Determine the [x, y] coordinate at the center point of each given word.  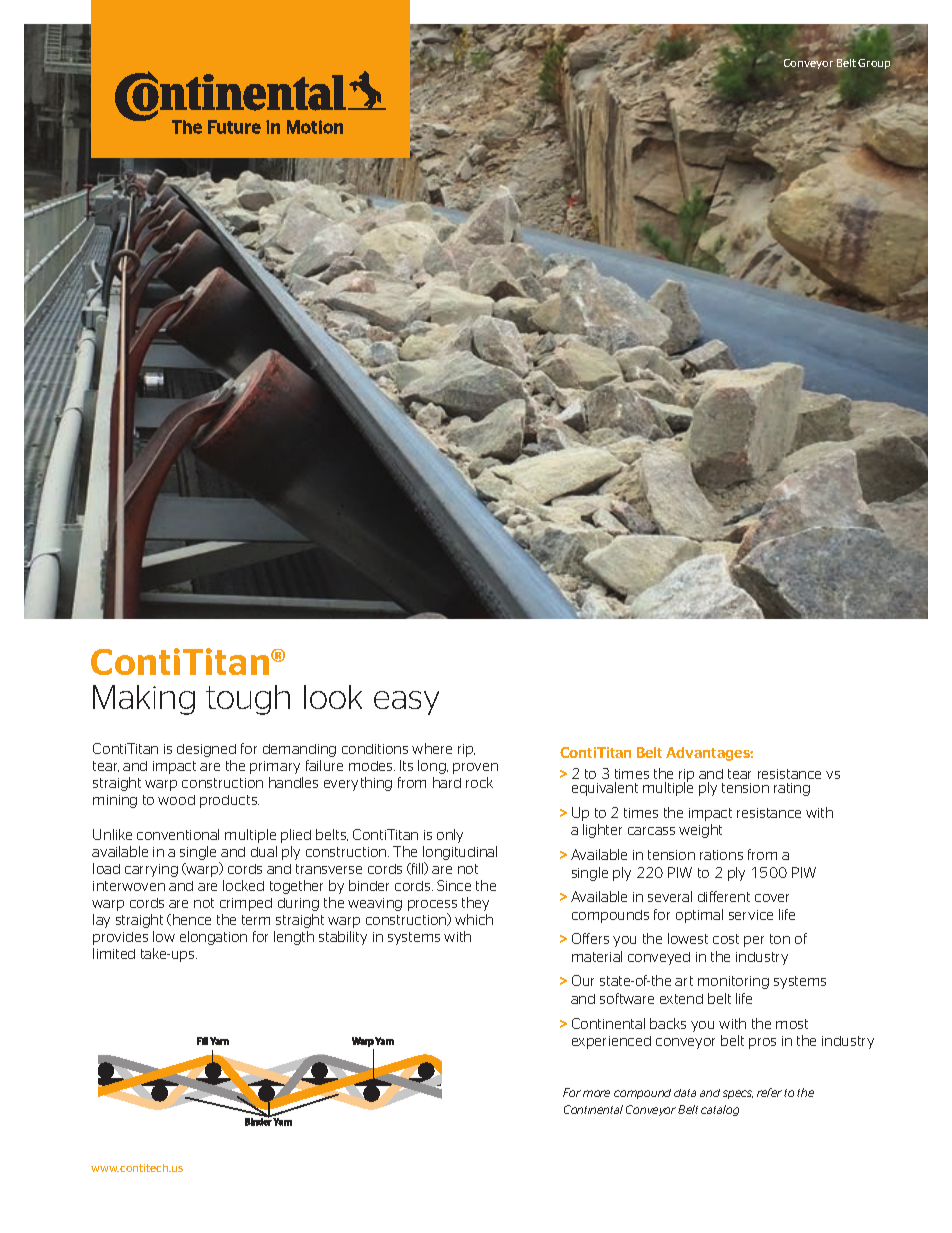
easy [406, 703]
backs [668, 1023]
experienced [611, 1042]
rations [721, 855]
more [596, 1093]
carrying [151, 870]
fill [417, 868]
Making [144, 700]
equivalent [605, 789]
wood [176, 800]
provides [120, 938]
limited [114, 953]
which [474, 919]
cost [726, 939]
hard [447, 782]
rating [792, 789]
